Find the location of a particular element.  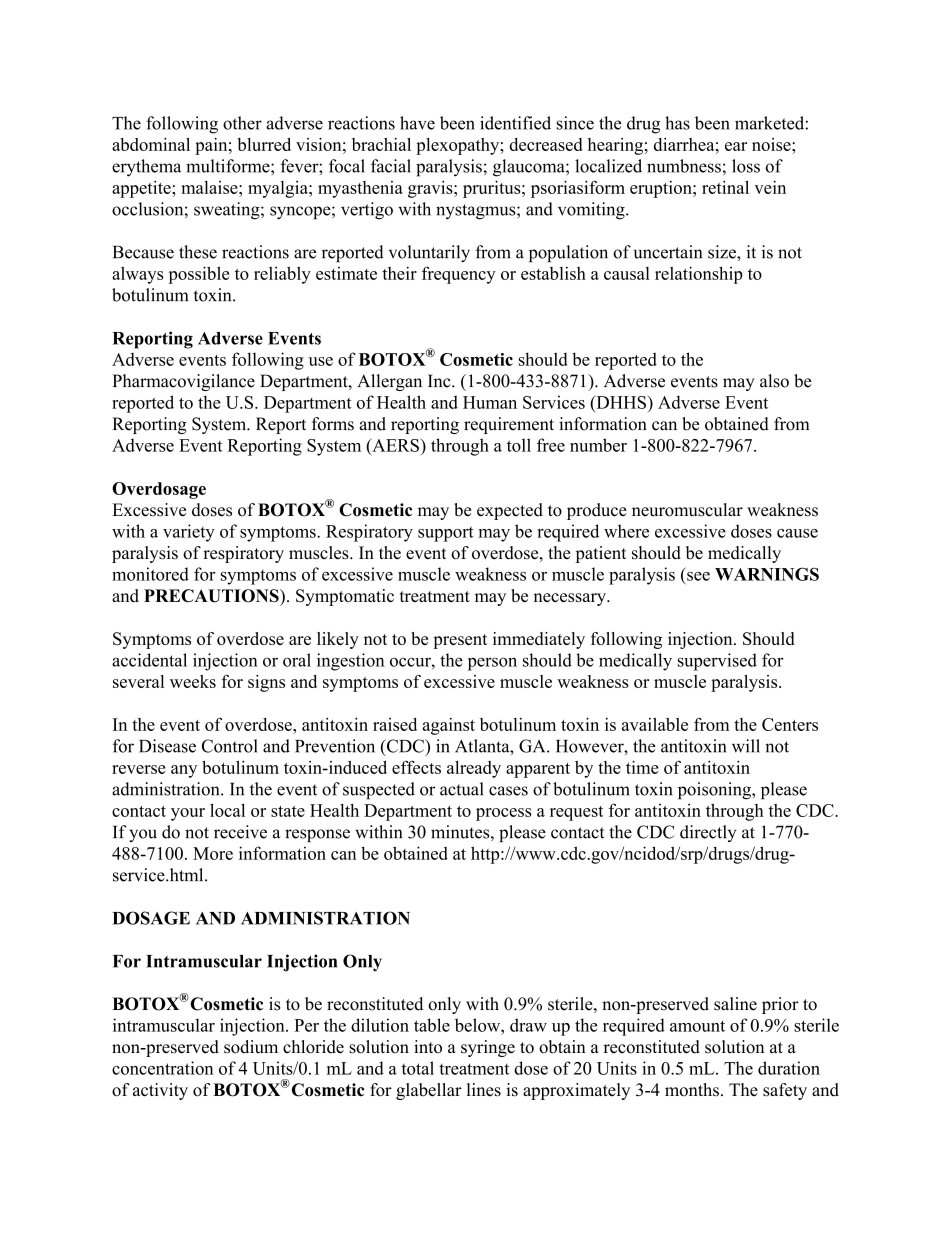

will is located at coordinates (746, 746).
